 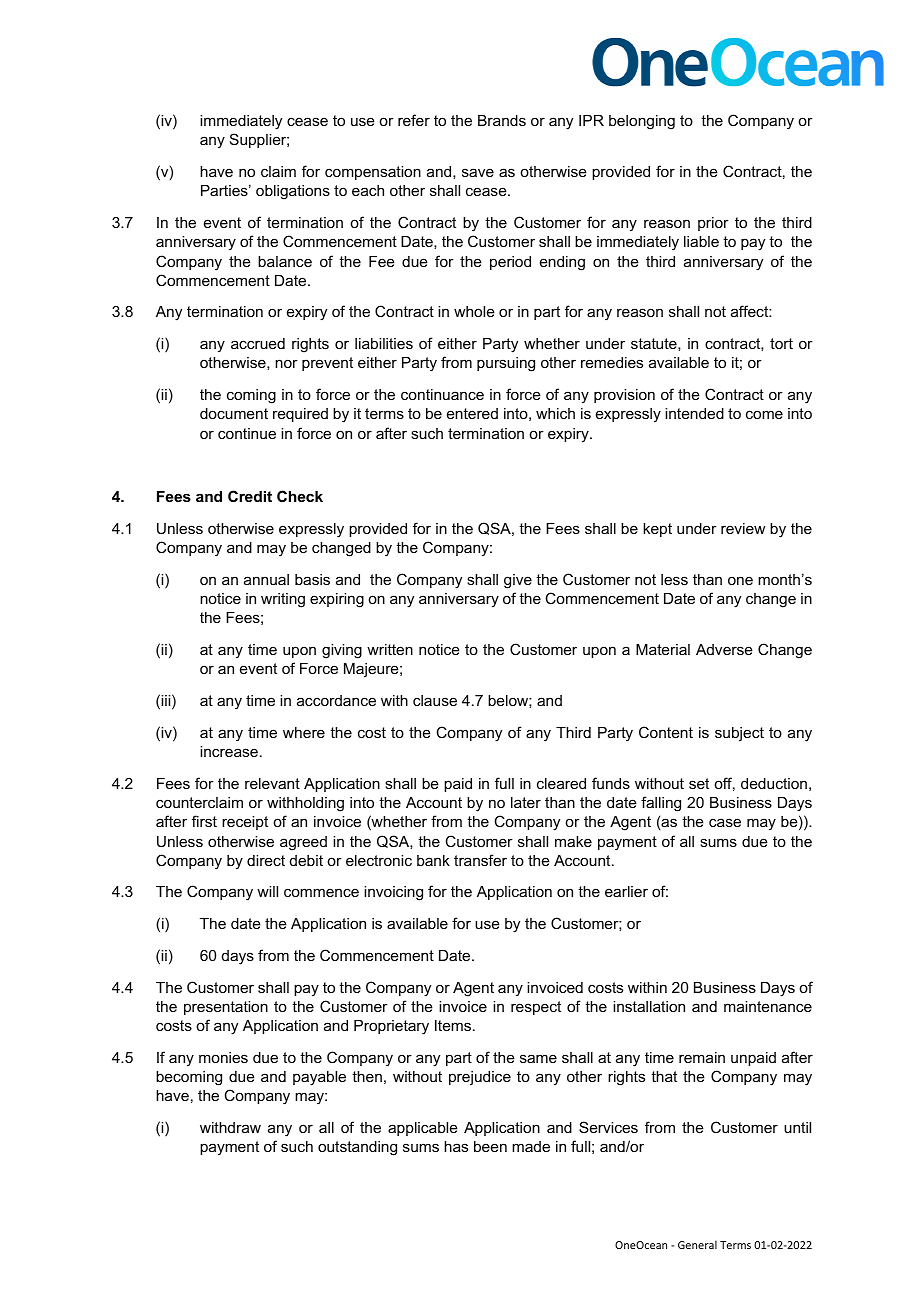 What do you see at coordinates (293, 192) in the screenshot?
I see `obligations` at bounding box center [293, 192].
